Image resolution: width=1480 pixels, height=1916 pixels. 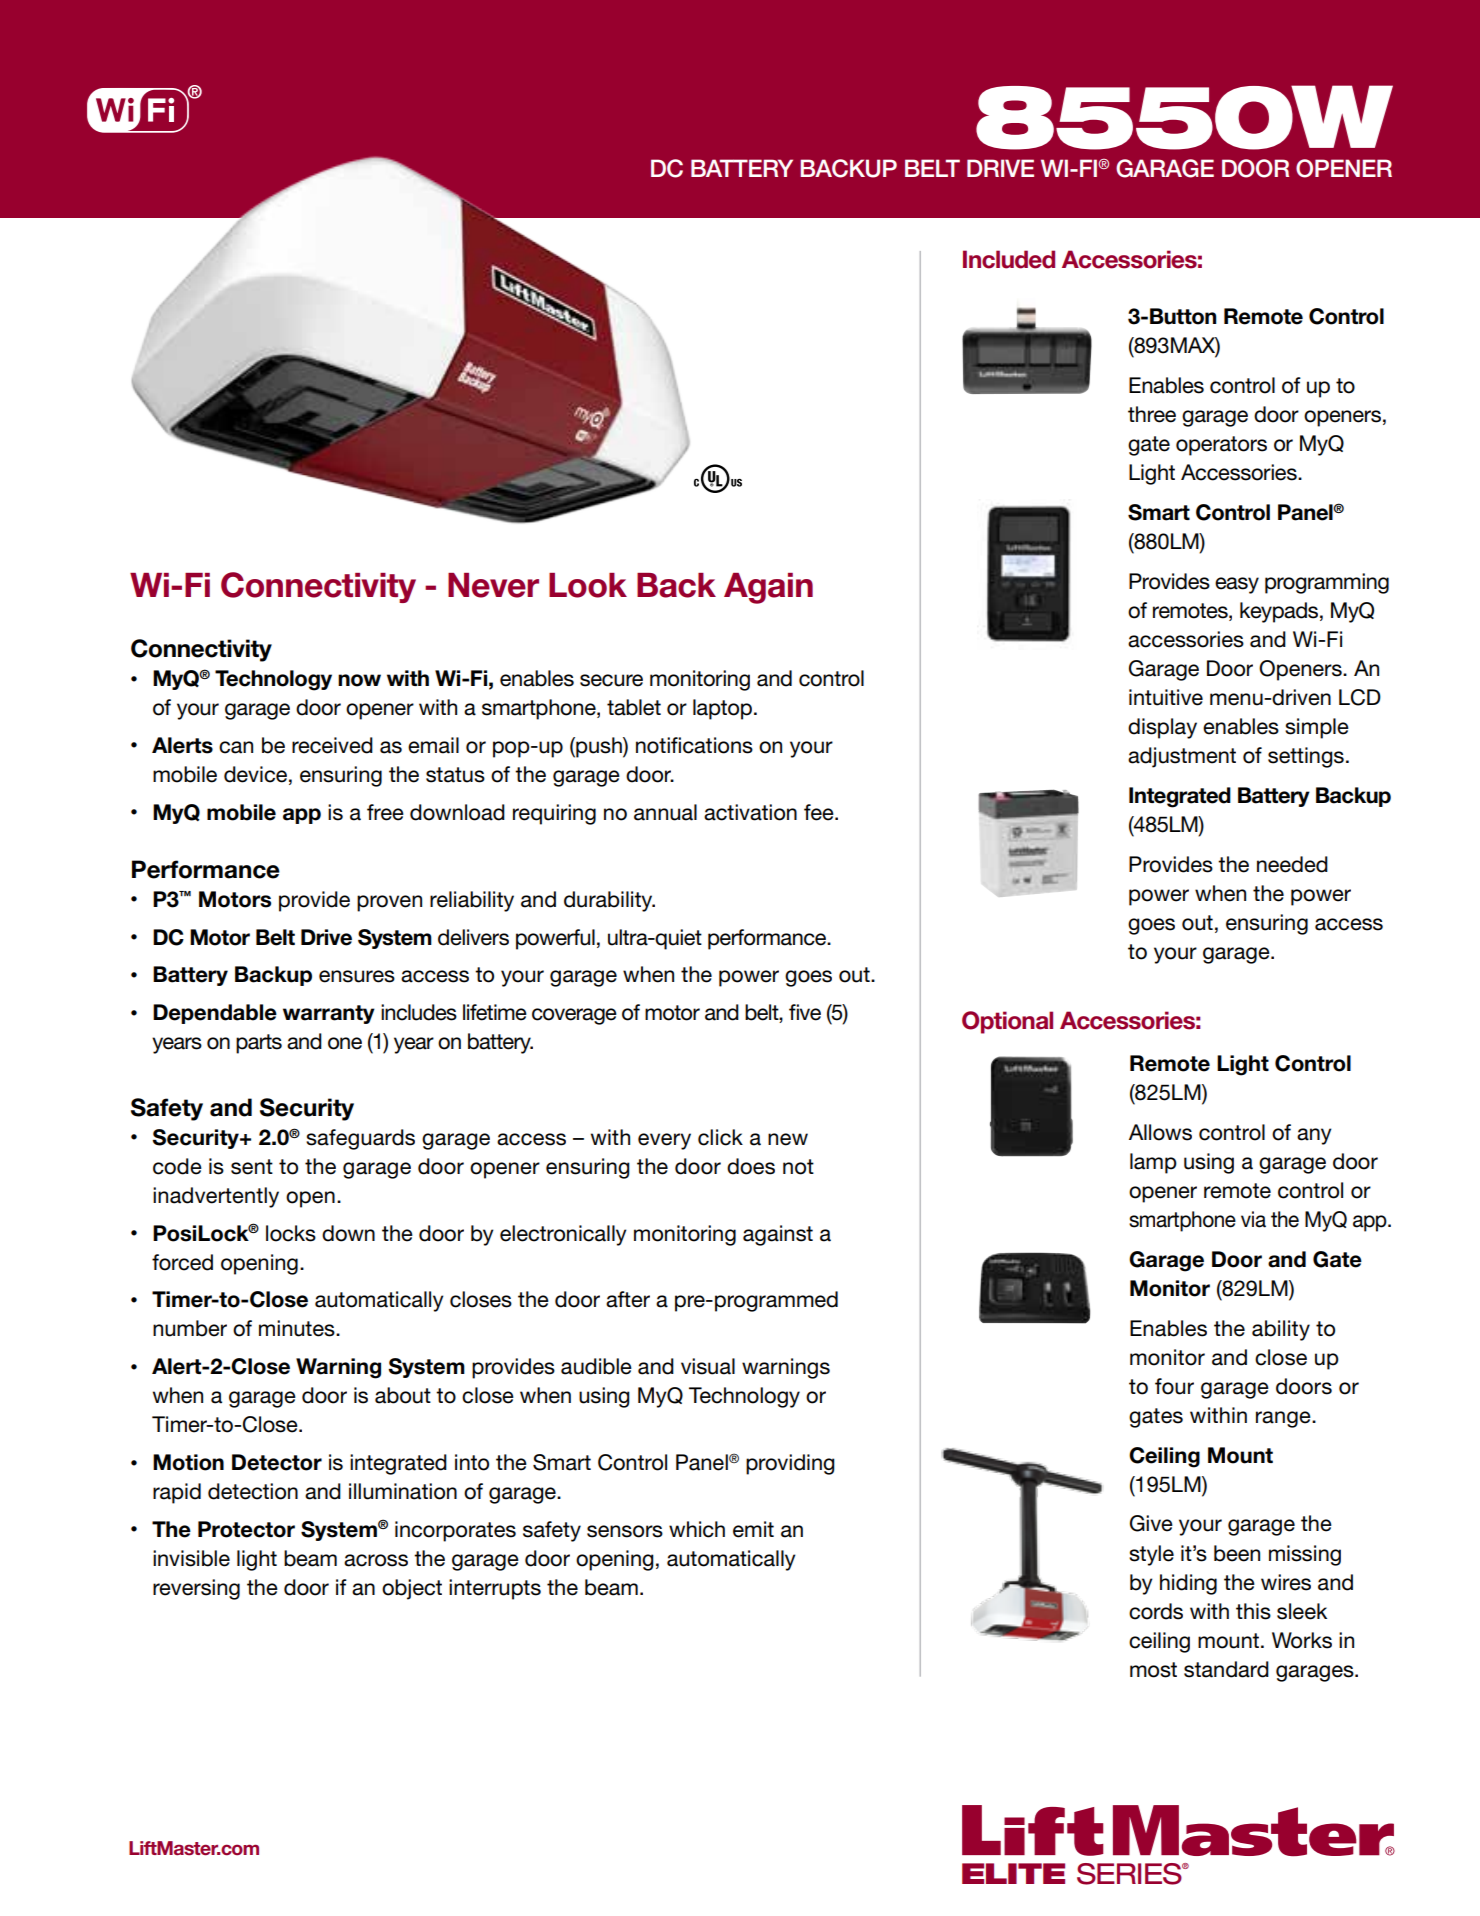 I want to click on Included, so click(x=1009, y=259).
